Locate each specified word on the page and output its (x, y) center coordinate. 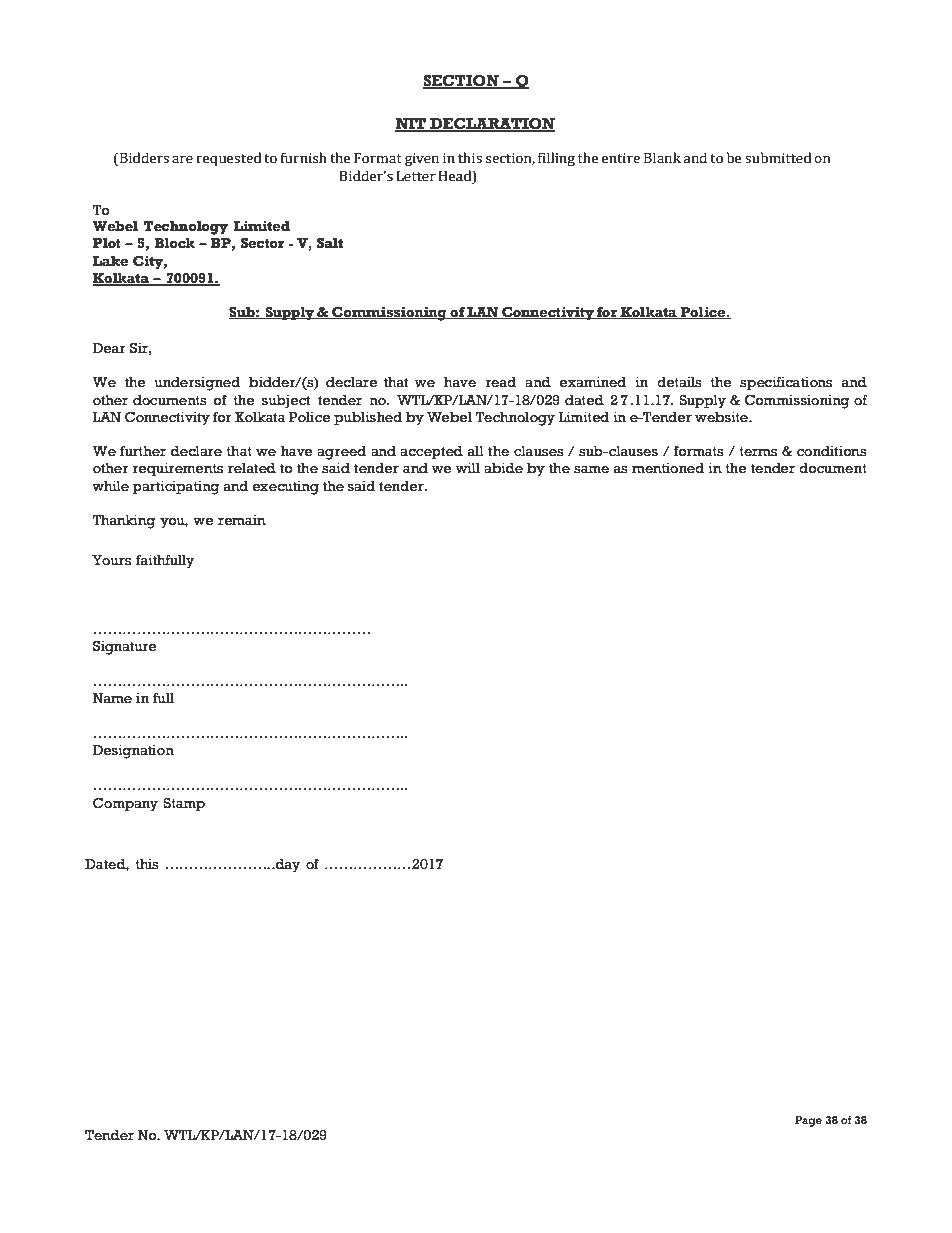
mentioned (668, 468)
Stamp (184, 805)
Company (125, 805)
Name (112, 698)
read (501, 382)
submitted (778, 158)
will (468, 468)
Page (808, 1121)
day (287, 866)
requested (229, 159)
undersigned (197, 384)
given (422, 159)
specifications (786, 384)
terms (758, 452)
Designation (133, 752)
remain (242, 520)
